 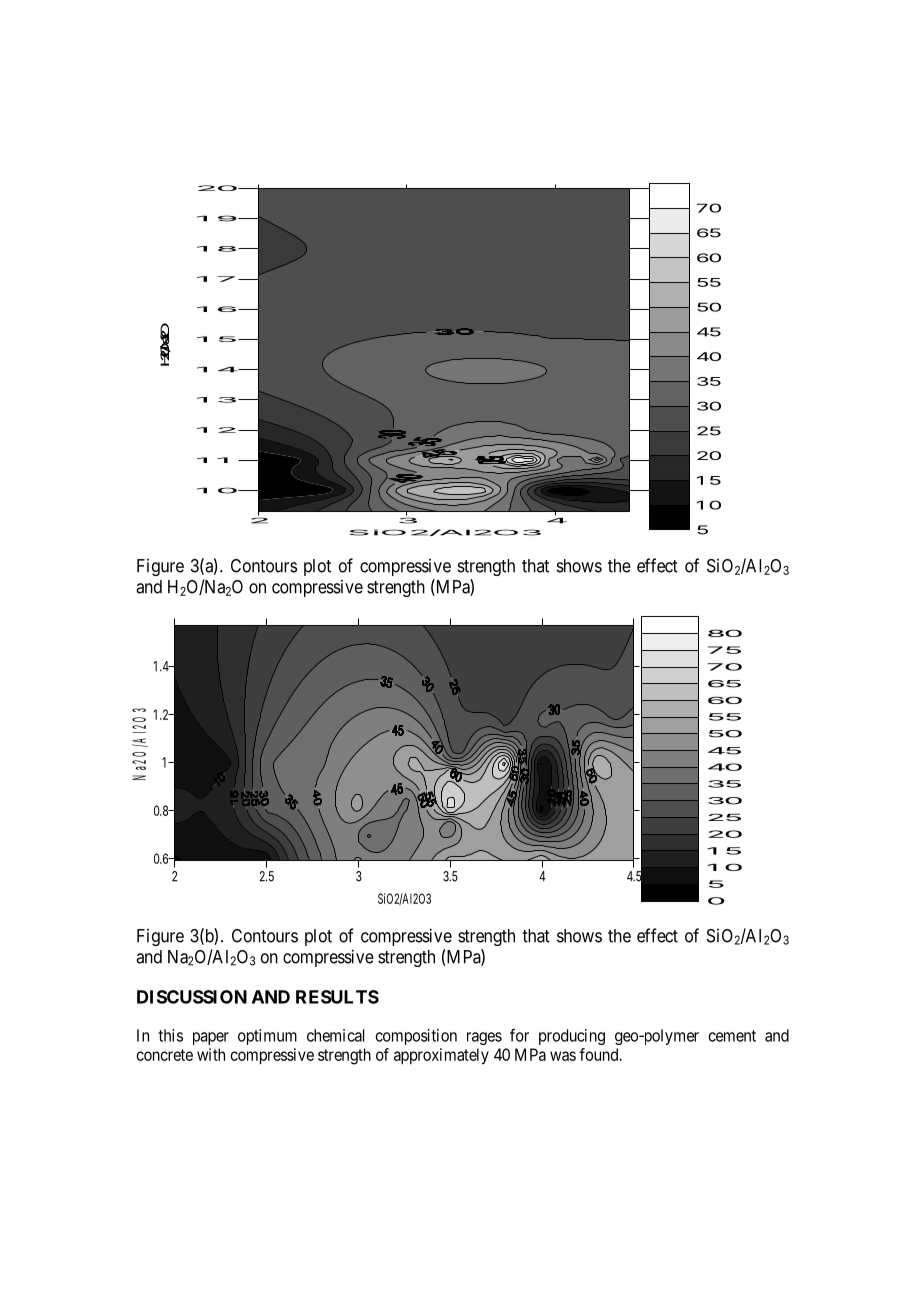 What do you see at coordinates (563, 1056) in the screenshot?
I see `was` at bounding box center [563, 1056].
